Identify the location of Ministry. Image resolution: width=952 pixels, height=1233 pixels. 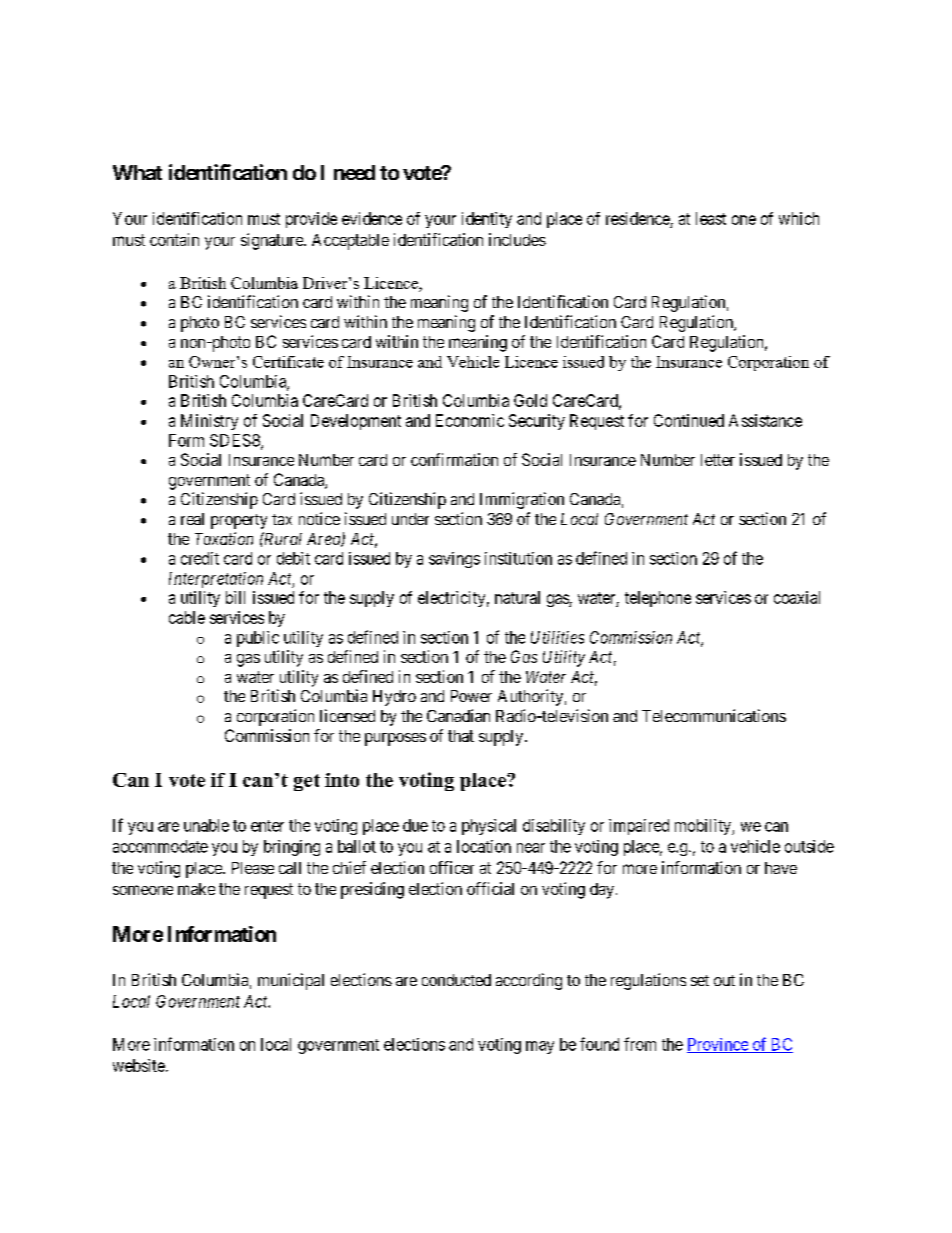
(209, 422).
